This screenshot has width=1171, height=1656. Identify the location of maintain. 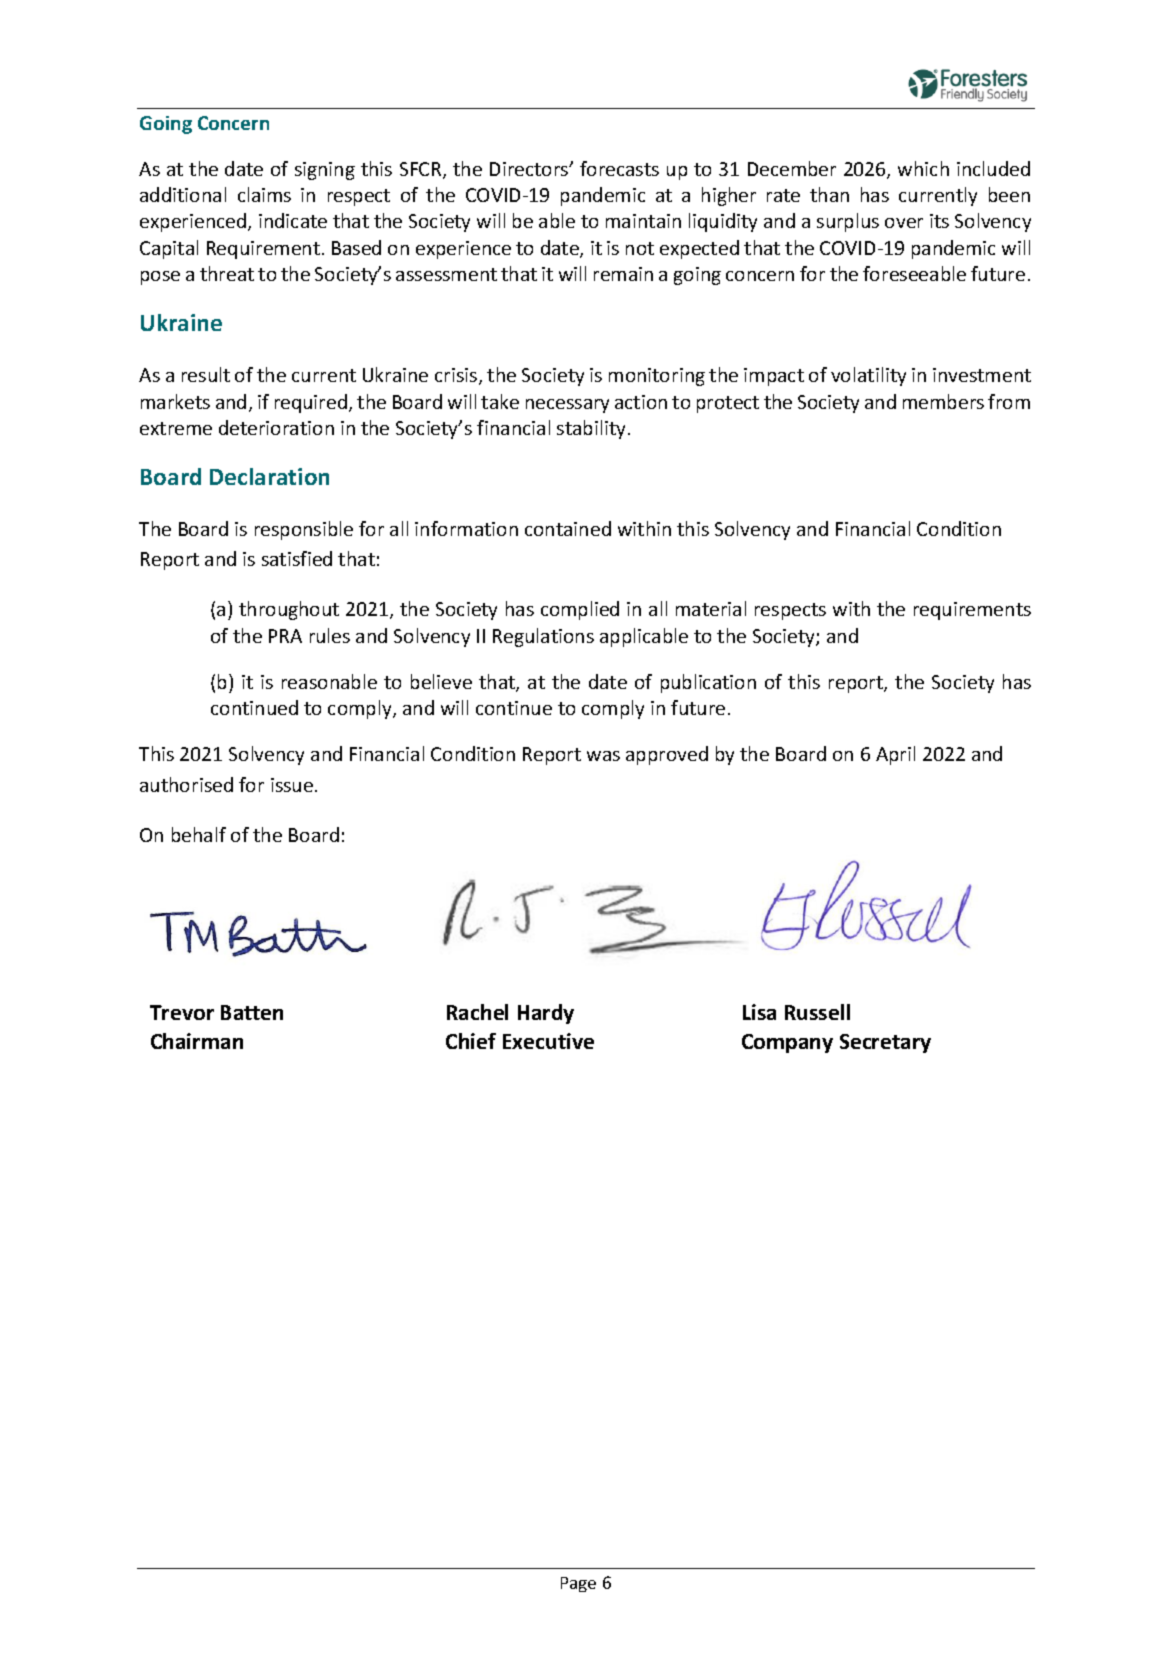
(643, 221).
